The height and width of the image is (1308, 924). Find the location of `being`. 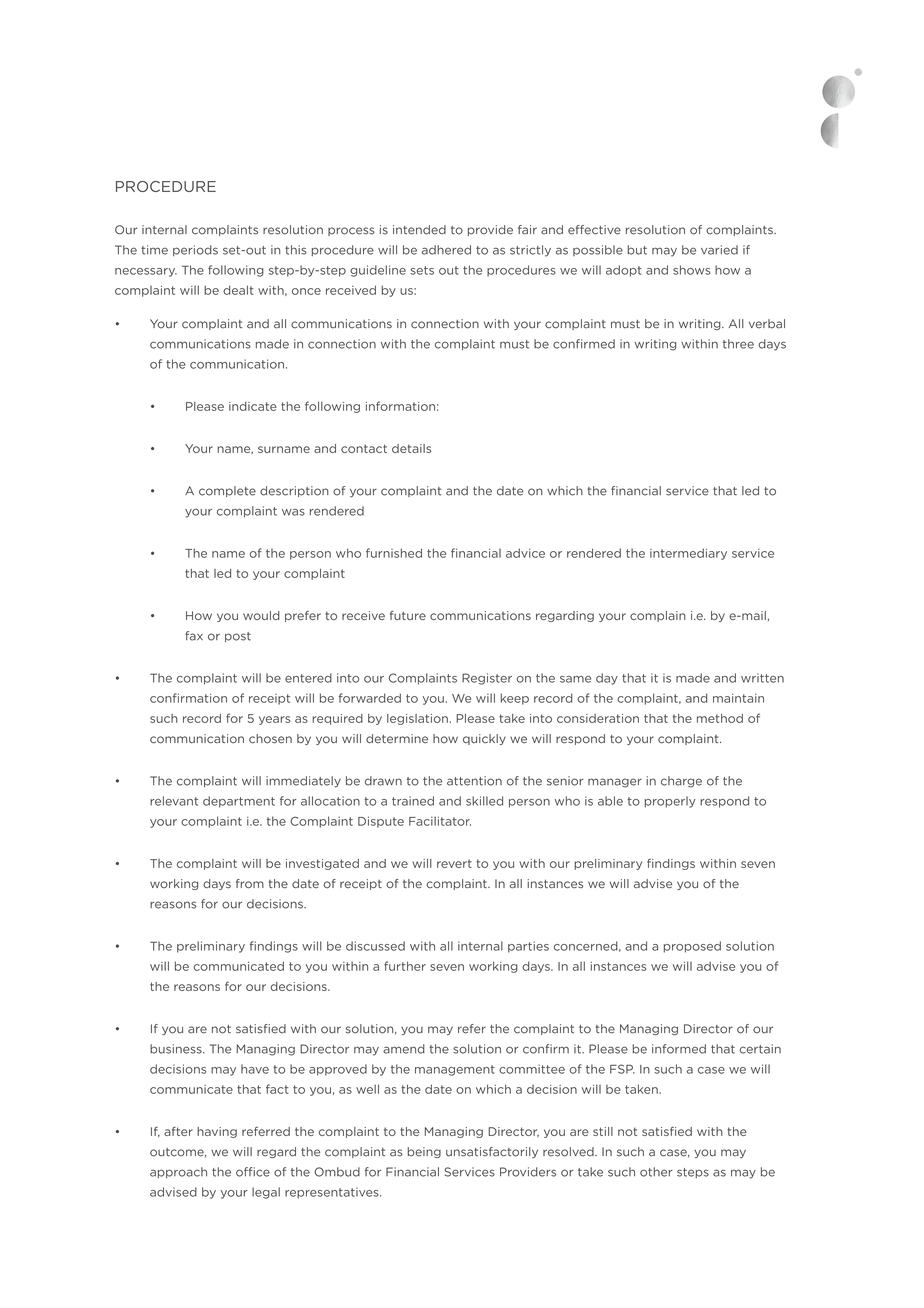

being is located at coordinates (424, 1152).
